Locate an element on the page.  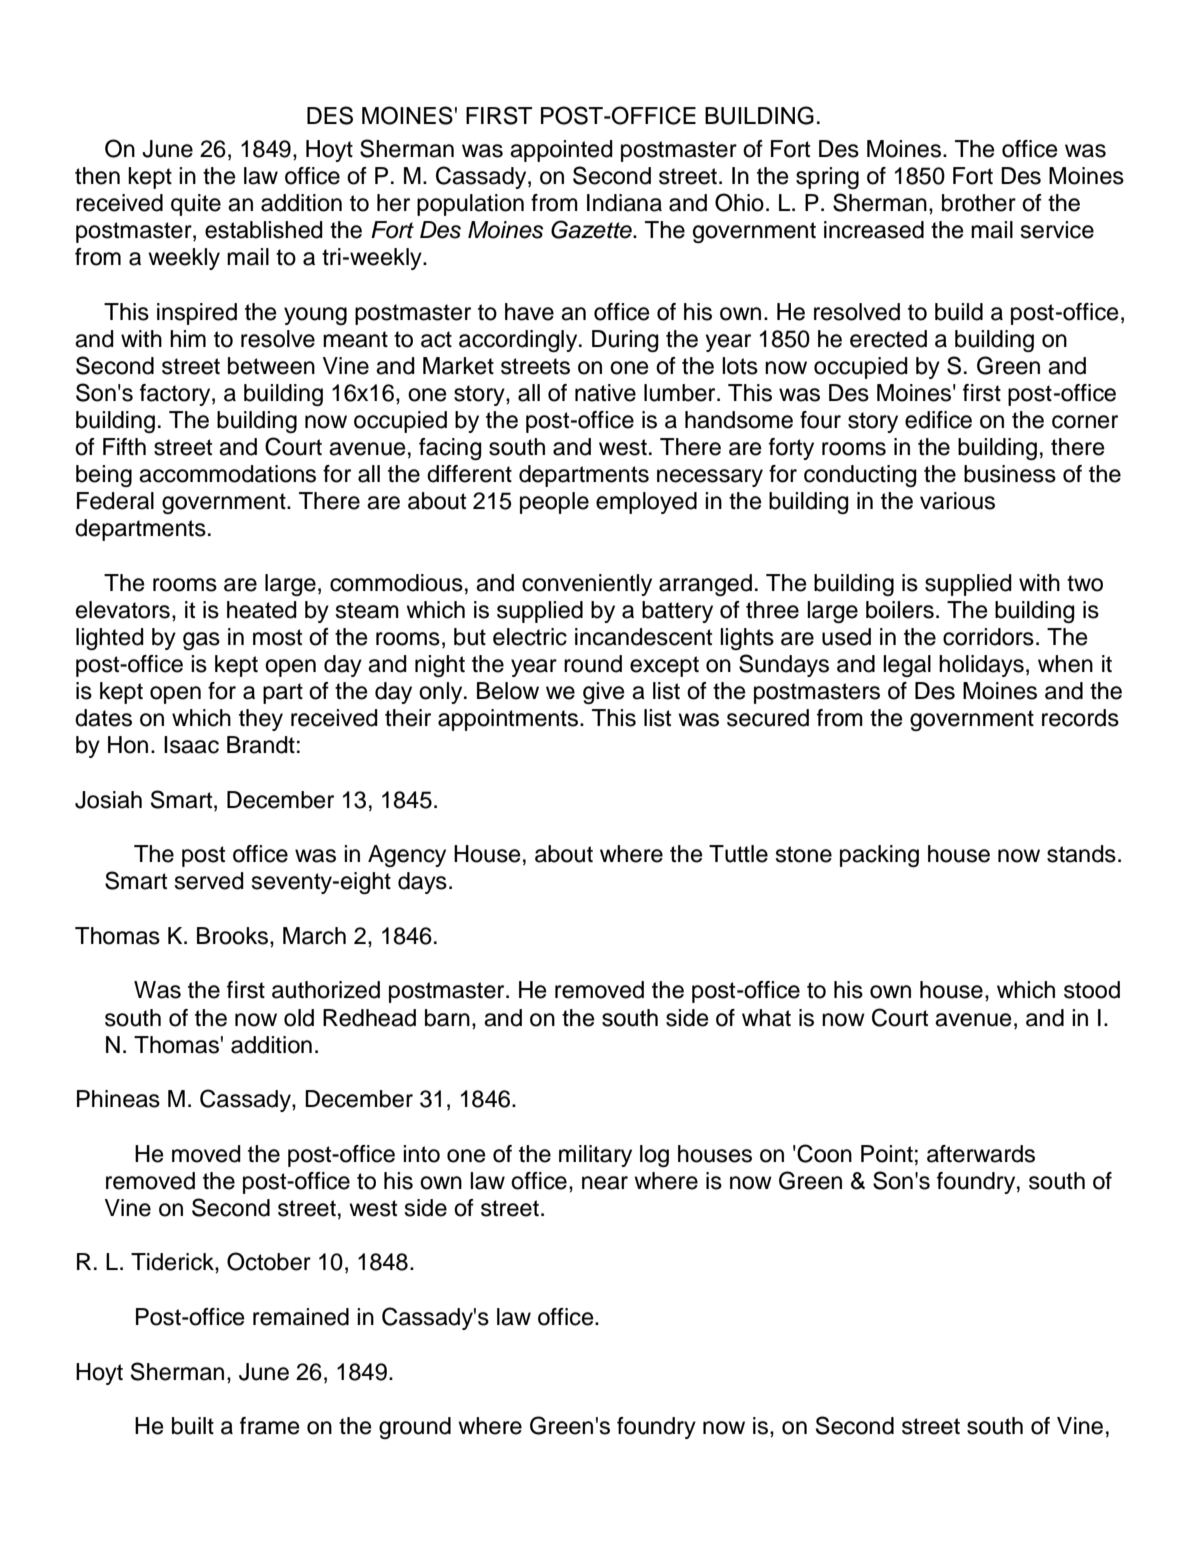
stood is located at coordinates (1092, 990).
